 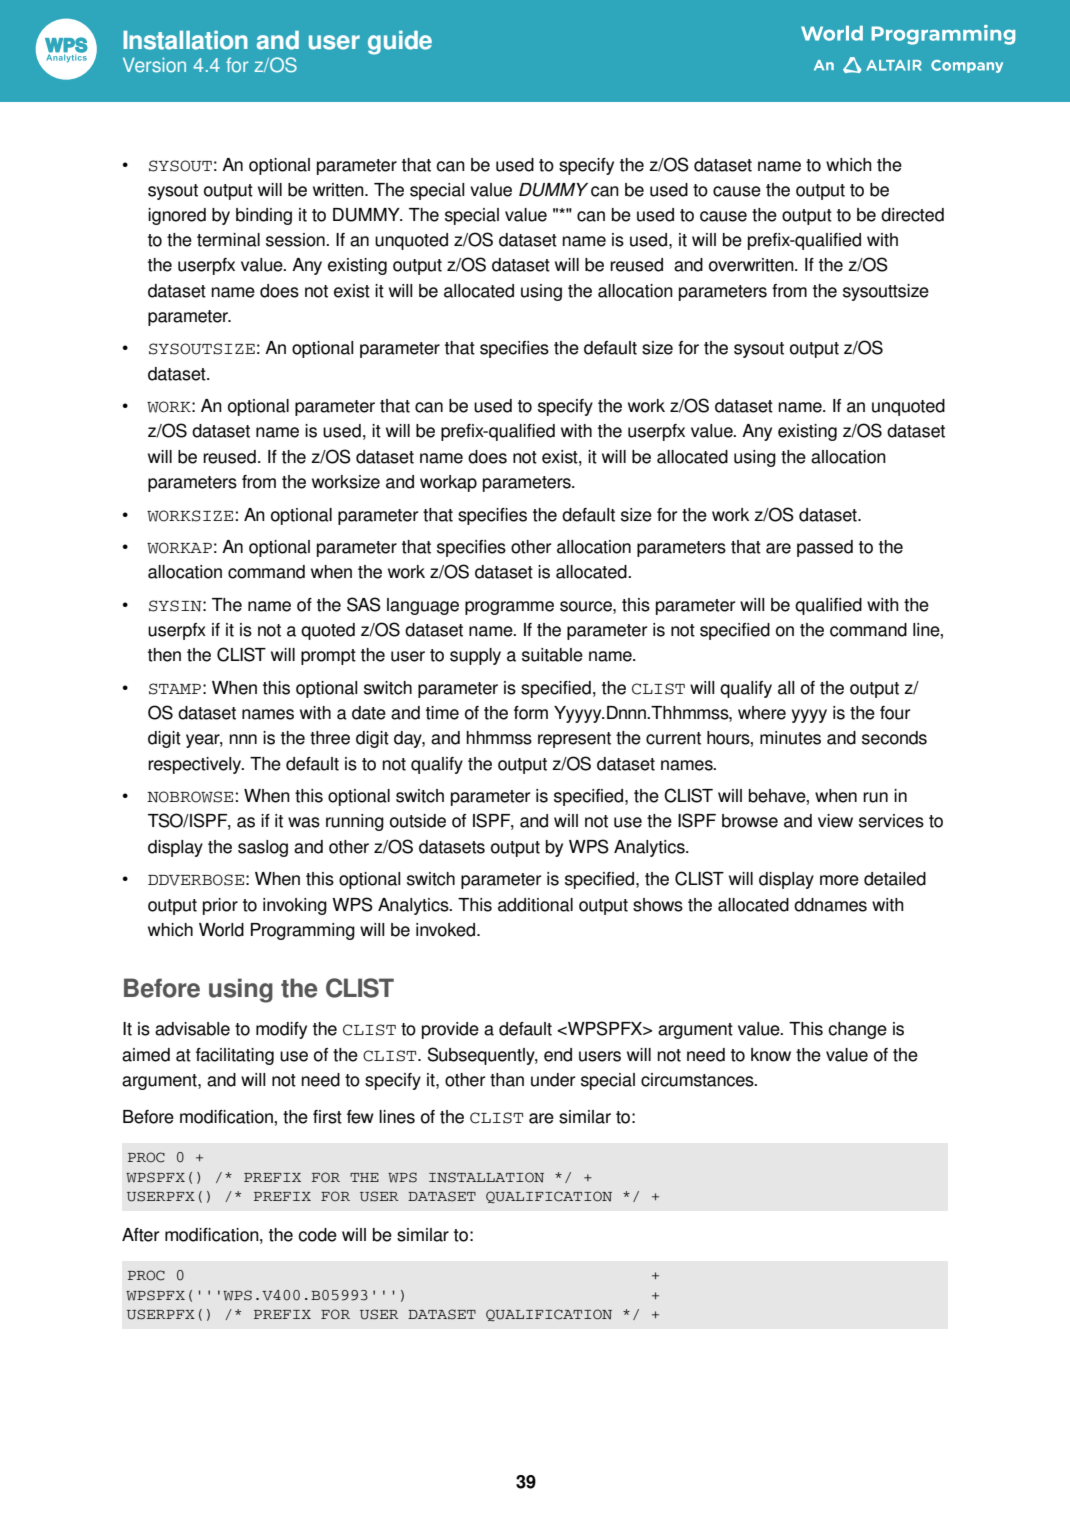 What do you see at coordinates (400, 43) in the document?
I see `guide` at bounding box center [400, 43].
